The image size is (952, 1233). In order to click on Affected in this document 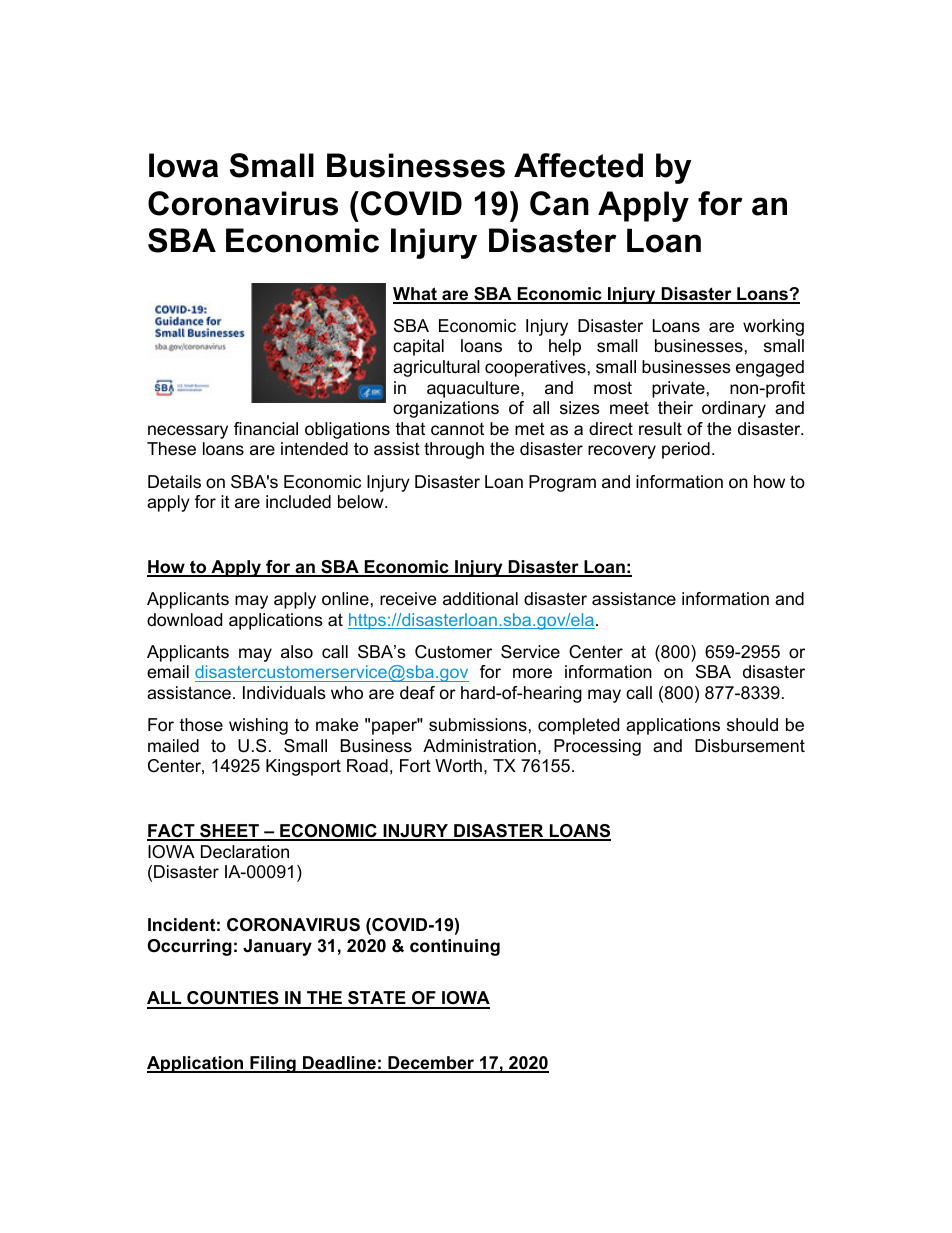, I will do `click(578, 165)`.
